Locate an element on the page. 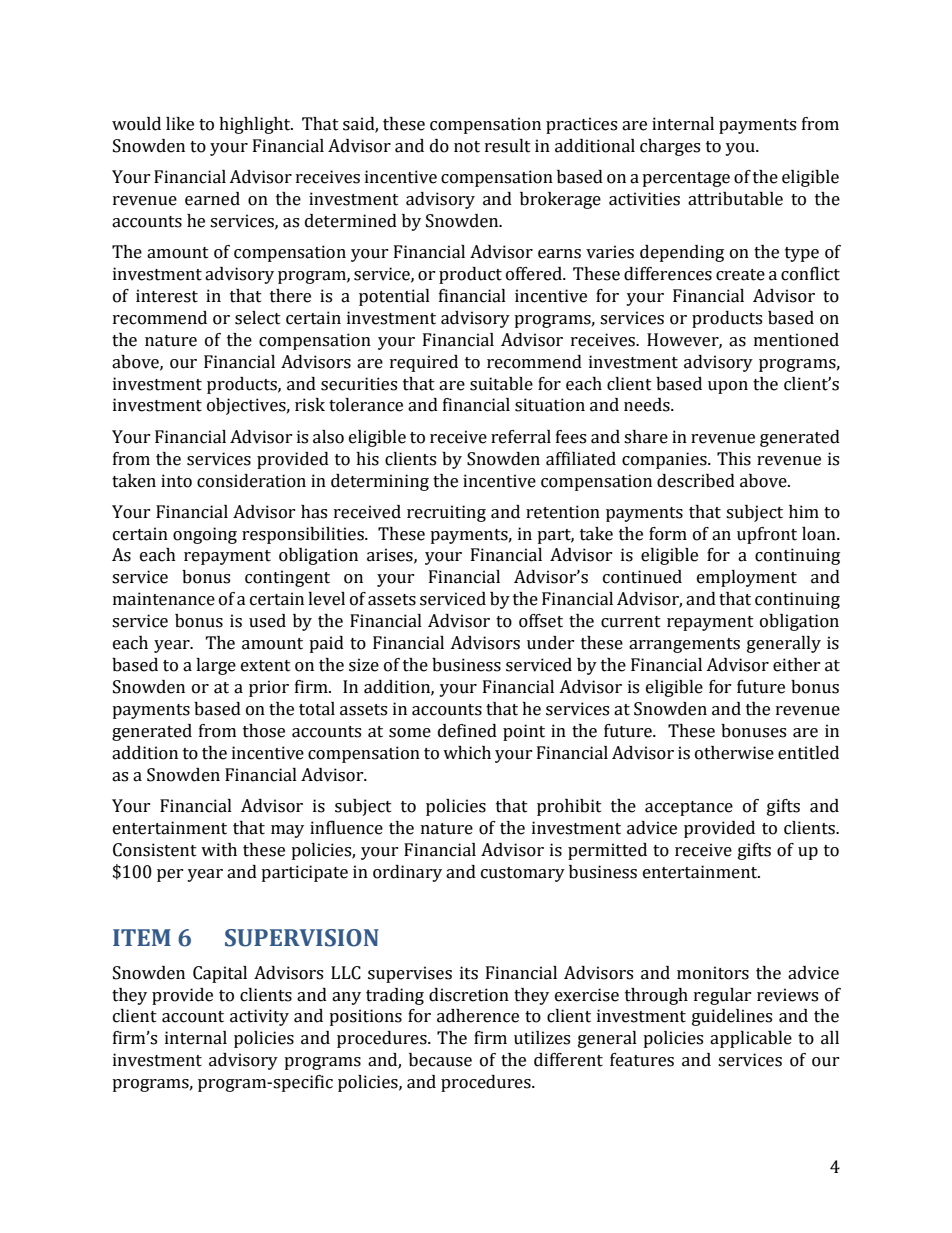 The width and height of the document is (952, 1233). maintenance is located at coordinates (164, 599).
